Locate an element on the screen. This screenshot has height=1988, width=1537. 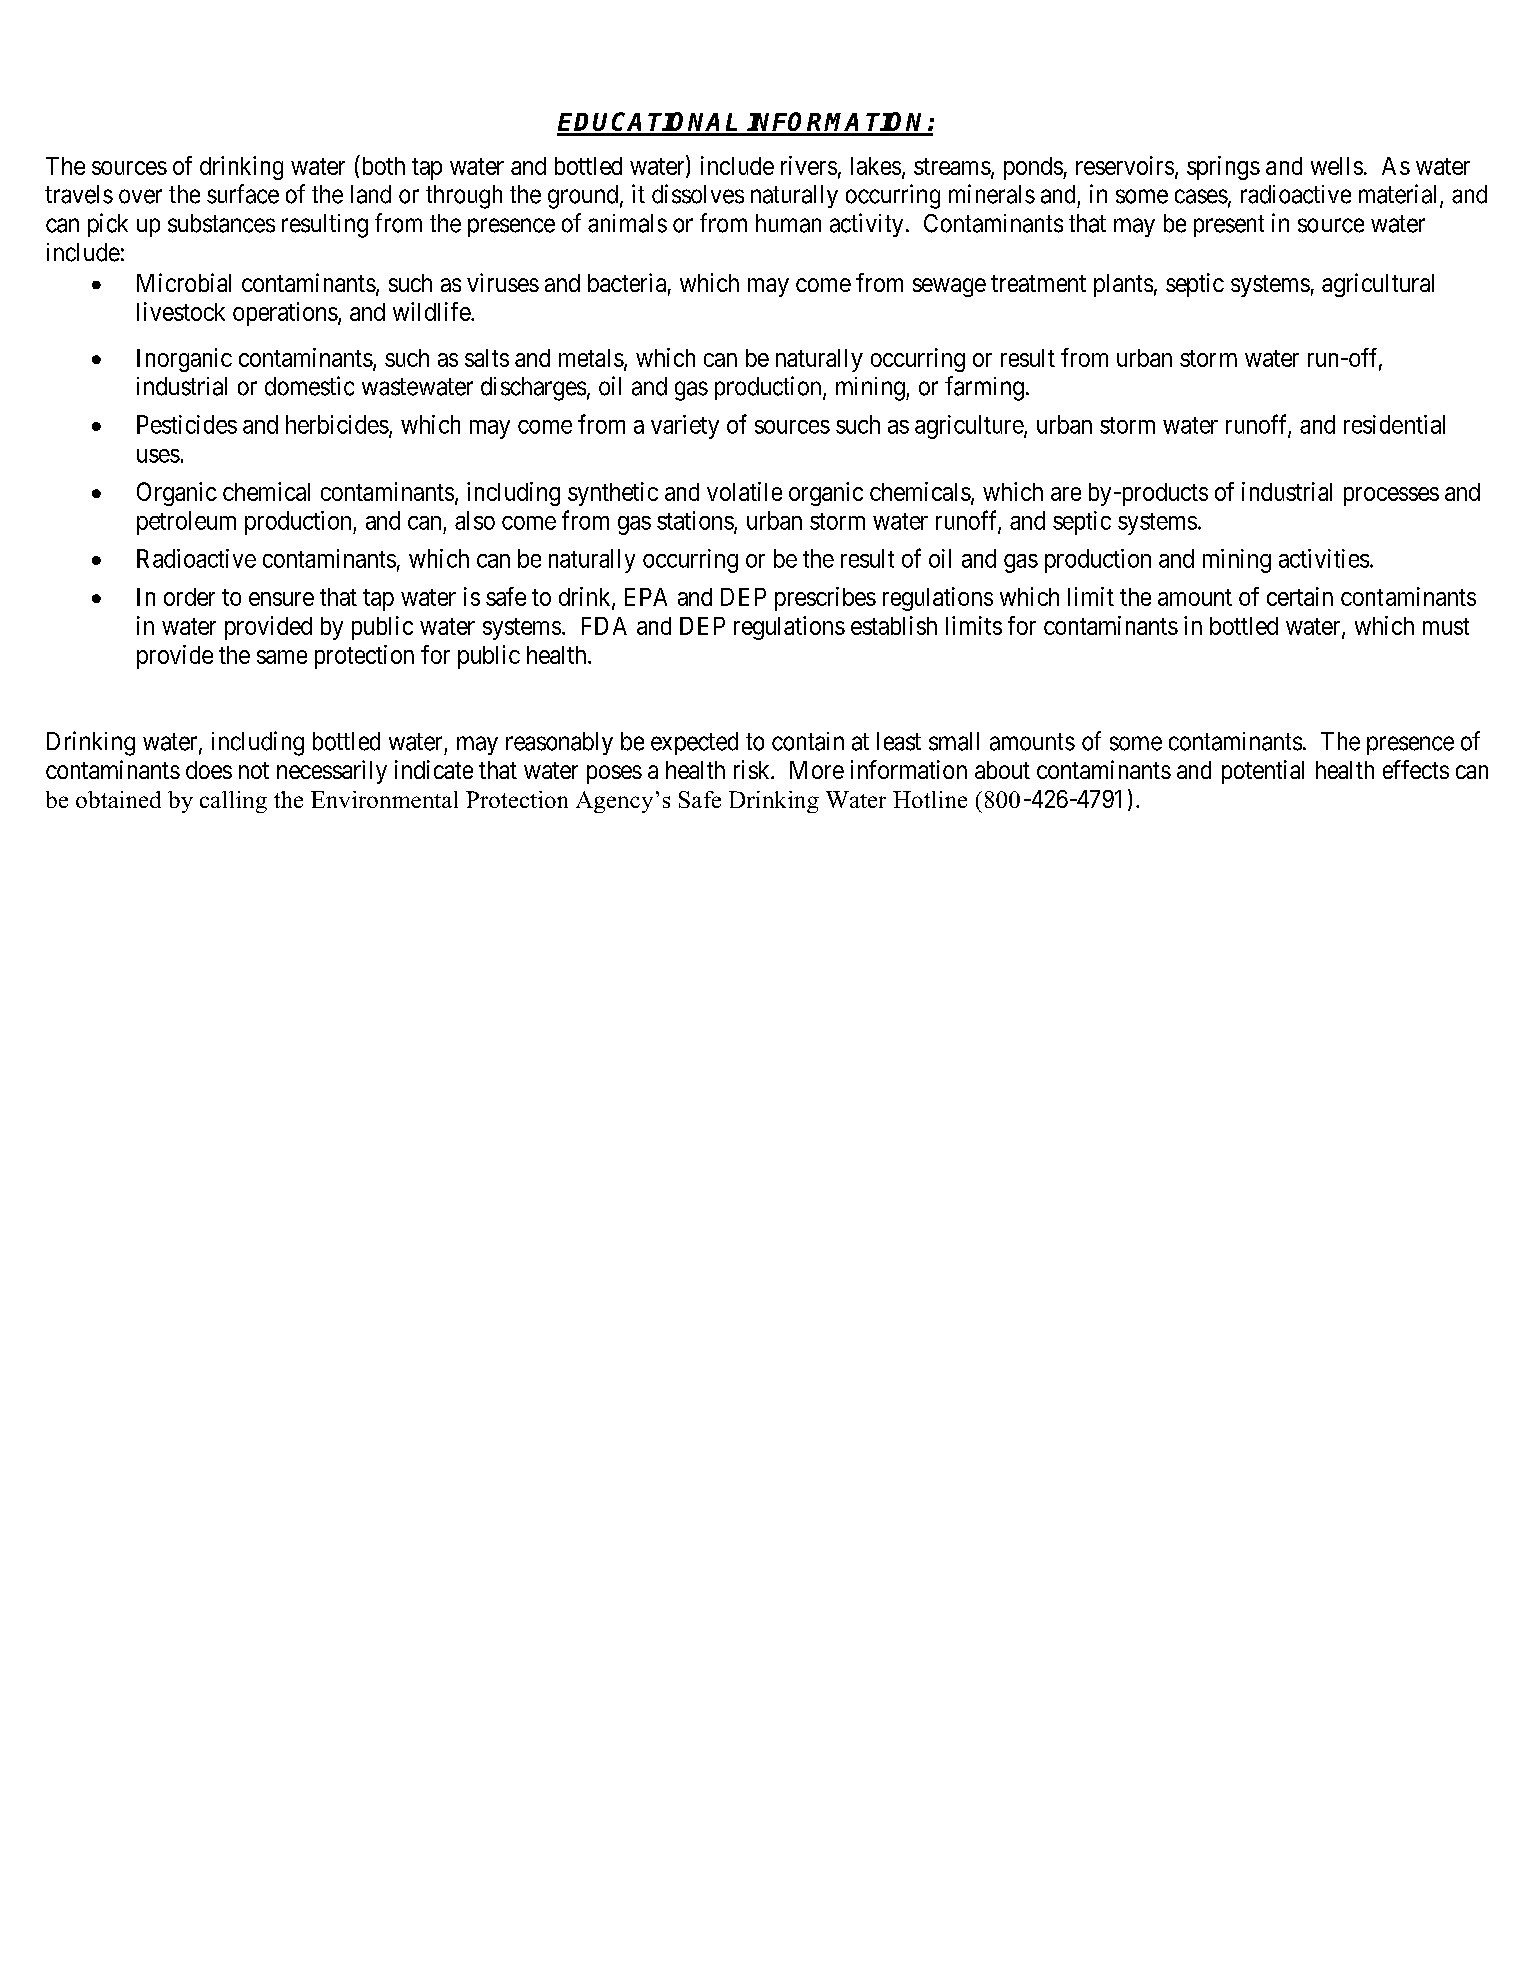
springs is located at coordinates (1223, 168).
